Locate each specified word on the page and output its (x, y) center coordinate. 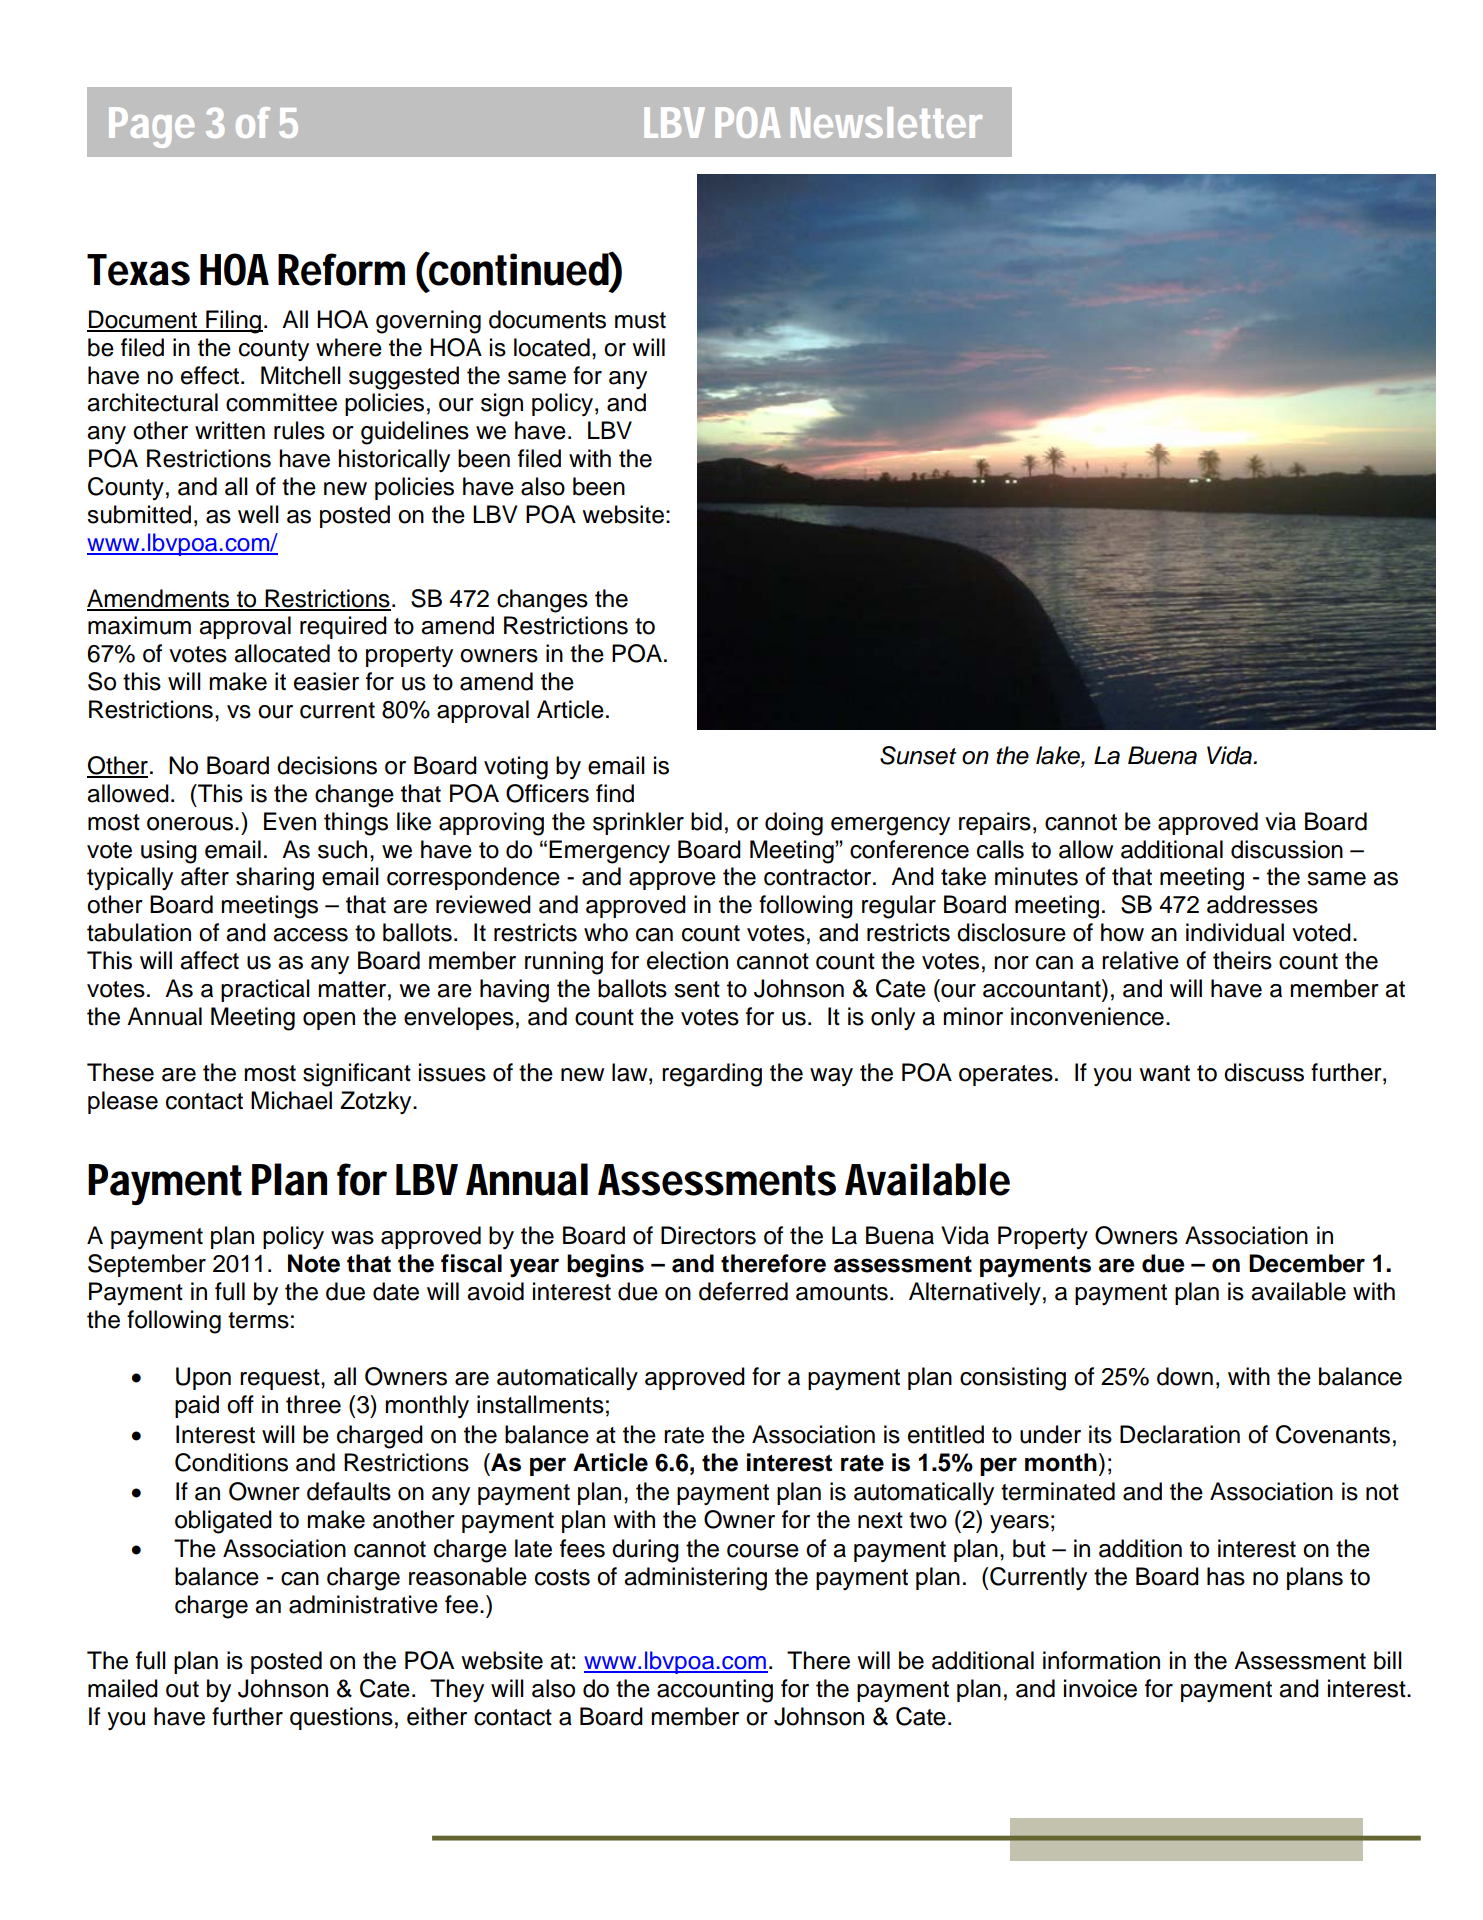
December (1307, 1263)
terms (258, 1320)
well (258, 514)
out (182, 1689)
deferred (743, 1291)
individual (1235, 932)
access (310, 935)
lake (1059, 756)
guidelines (415, 433)
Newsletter (886, 122)
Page (151, 127)
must (640, 320)
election (687, 960)
